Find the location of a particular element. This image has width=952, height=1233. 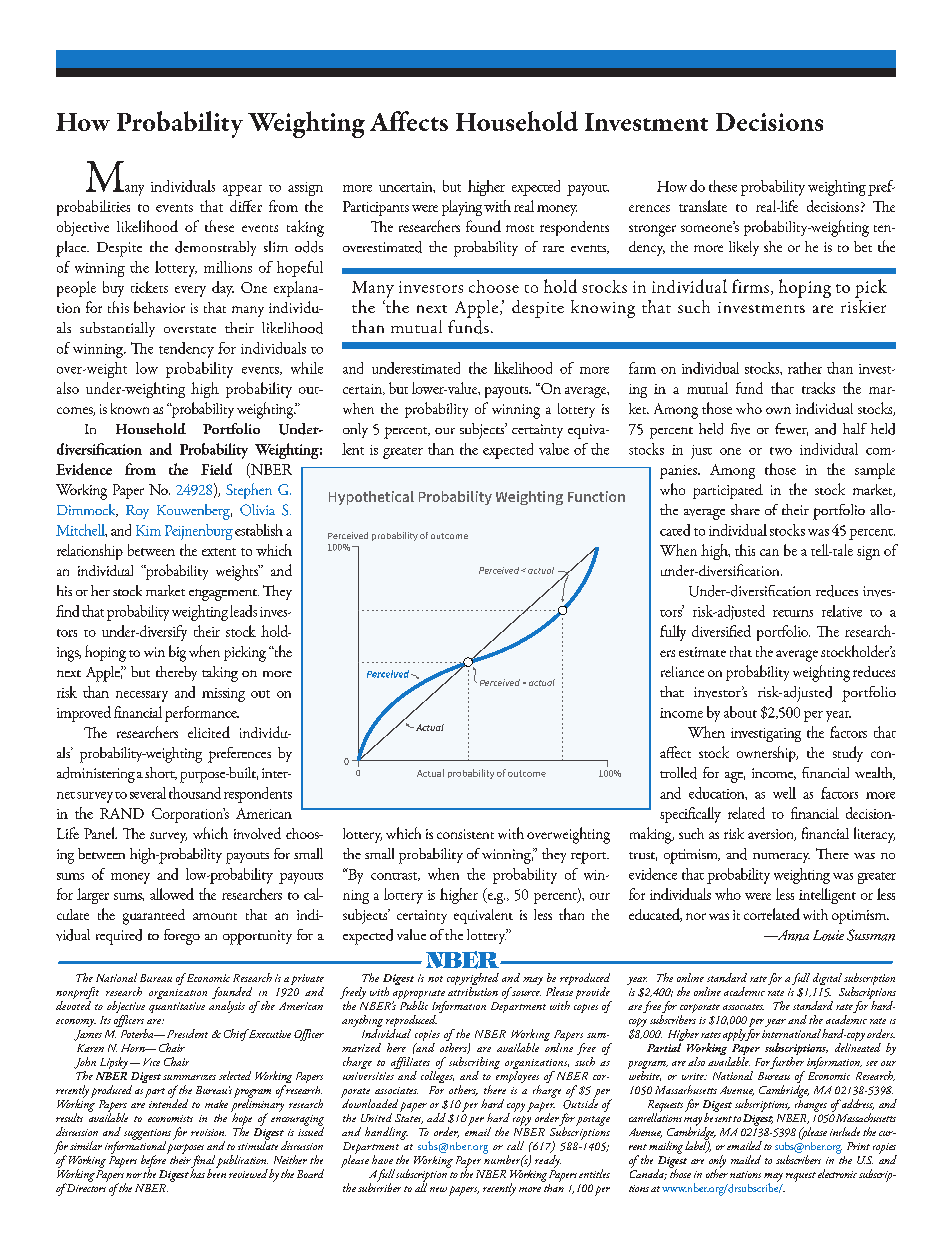

Field is located at coordinates (216, 469).
